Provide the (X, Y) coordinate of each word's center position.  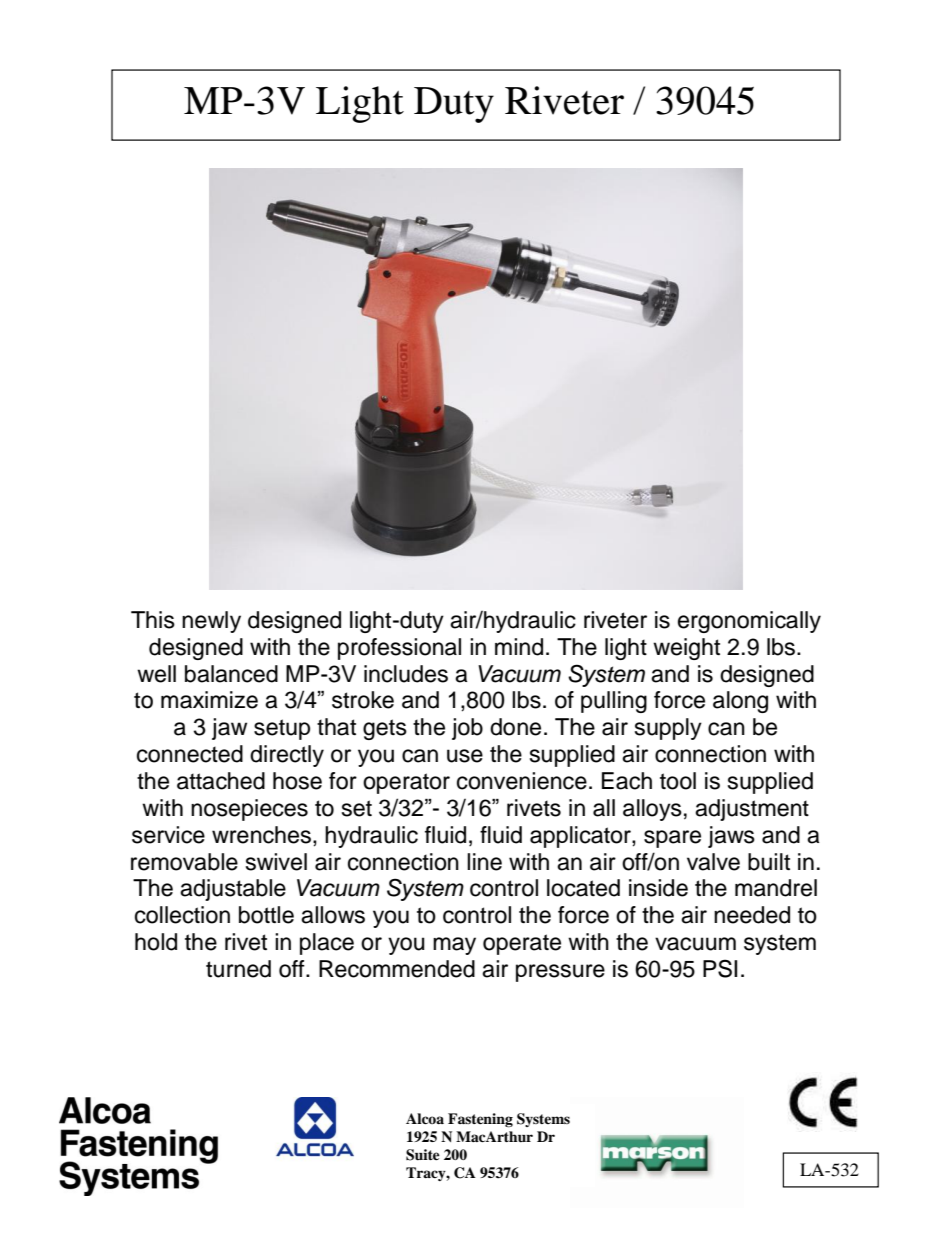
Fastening (480, 1120)
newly (211, 622)
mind (519, 647)
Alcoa (425, 1118)
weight (686, 649)
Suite (423, 1155)
